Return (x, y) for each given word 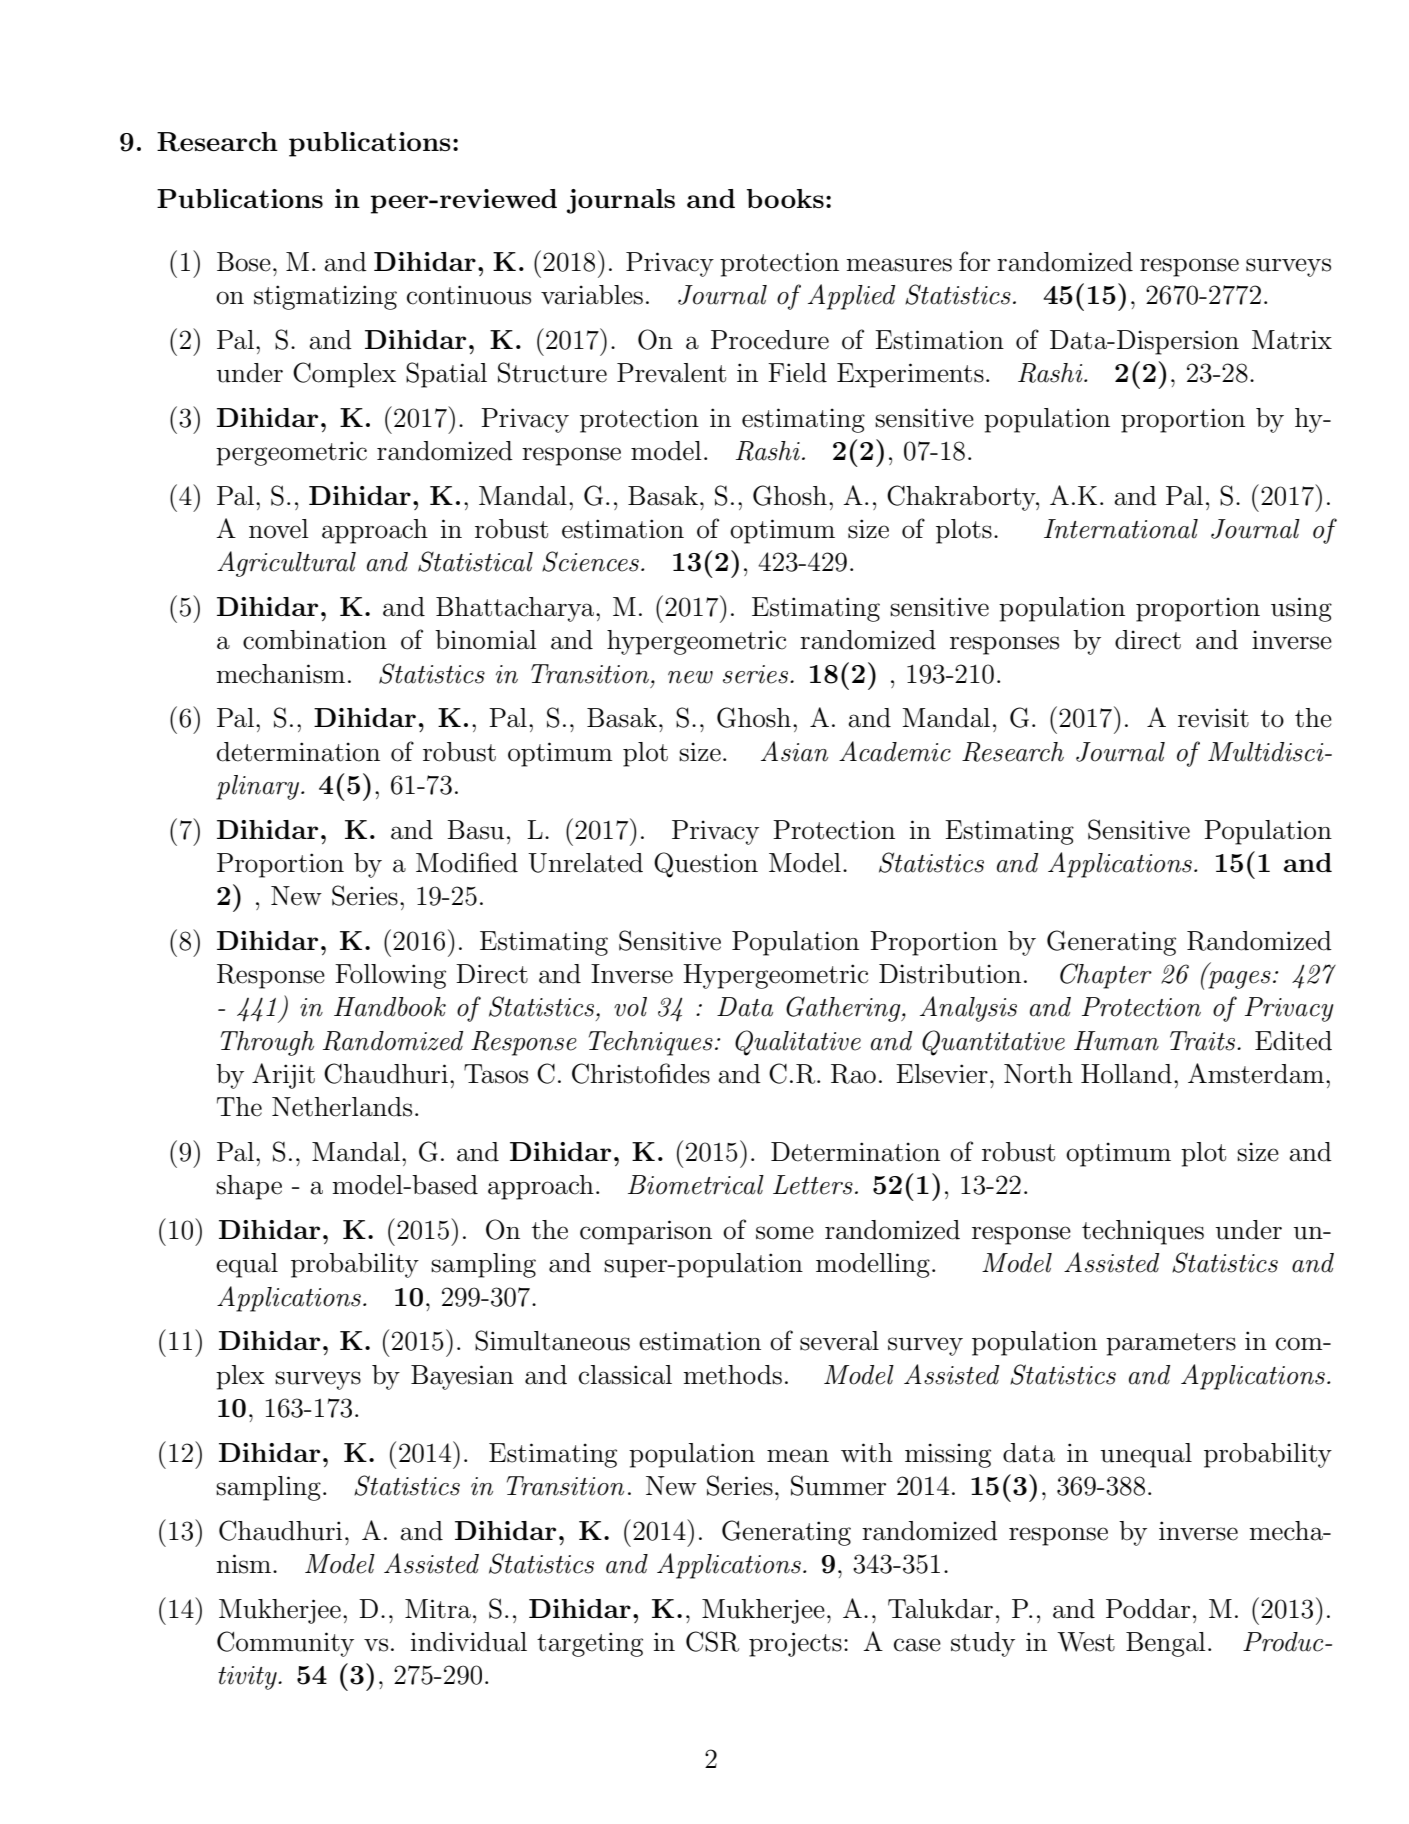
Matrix (1292, 340)
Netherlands (342, 1107)
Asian (794, 751)
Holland (1126, 1074)
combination (315, 640)
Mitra (438, 1609)
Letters (813, 1185)
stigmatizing (325, 297)
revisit (1213, 718)
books (785, 198)
